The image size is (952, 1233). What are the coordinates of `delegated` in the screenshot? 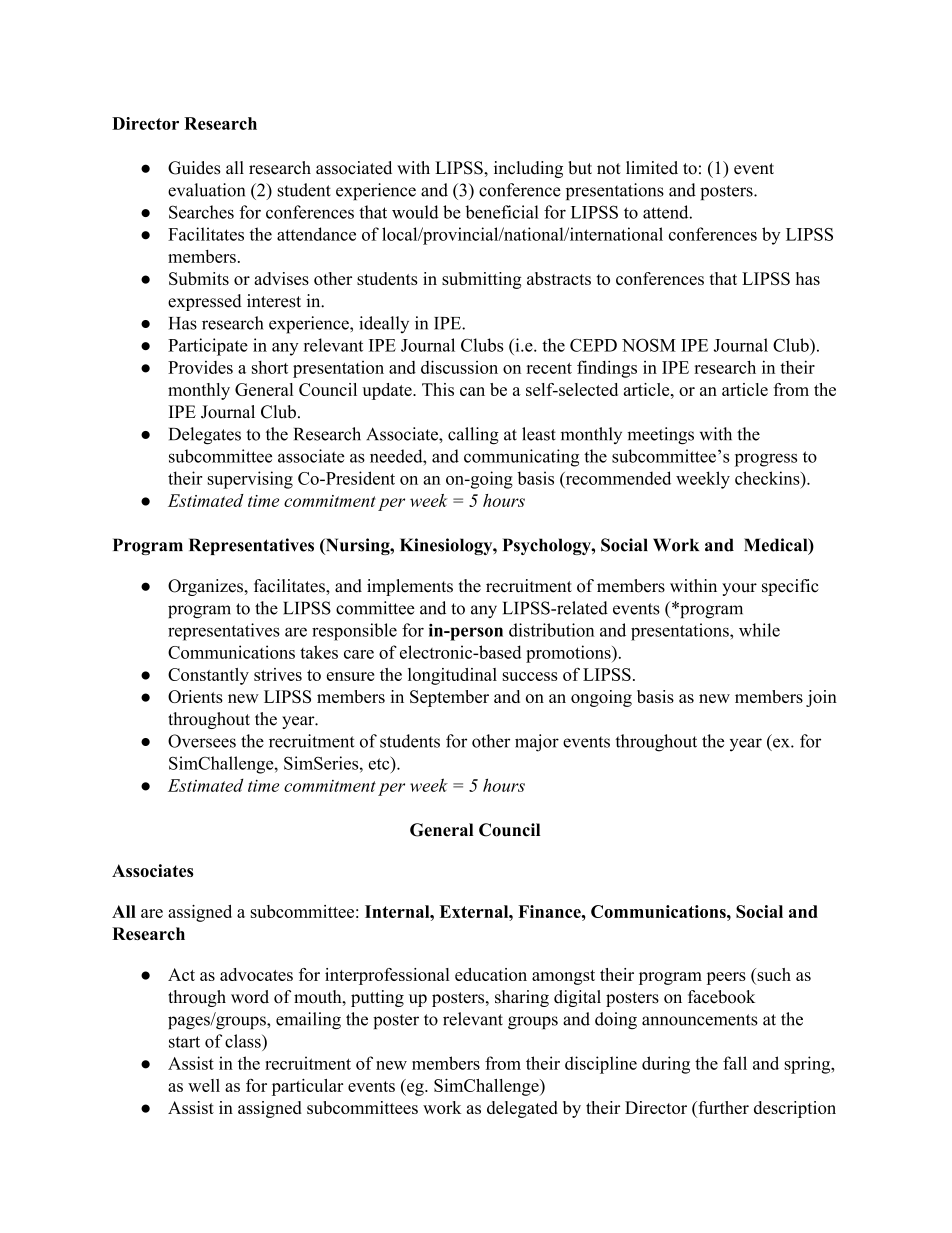 It's located at (522, 1109).
